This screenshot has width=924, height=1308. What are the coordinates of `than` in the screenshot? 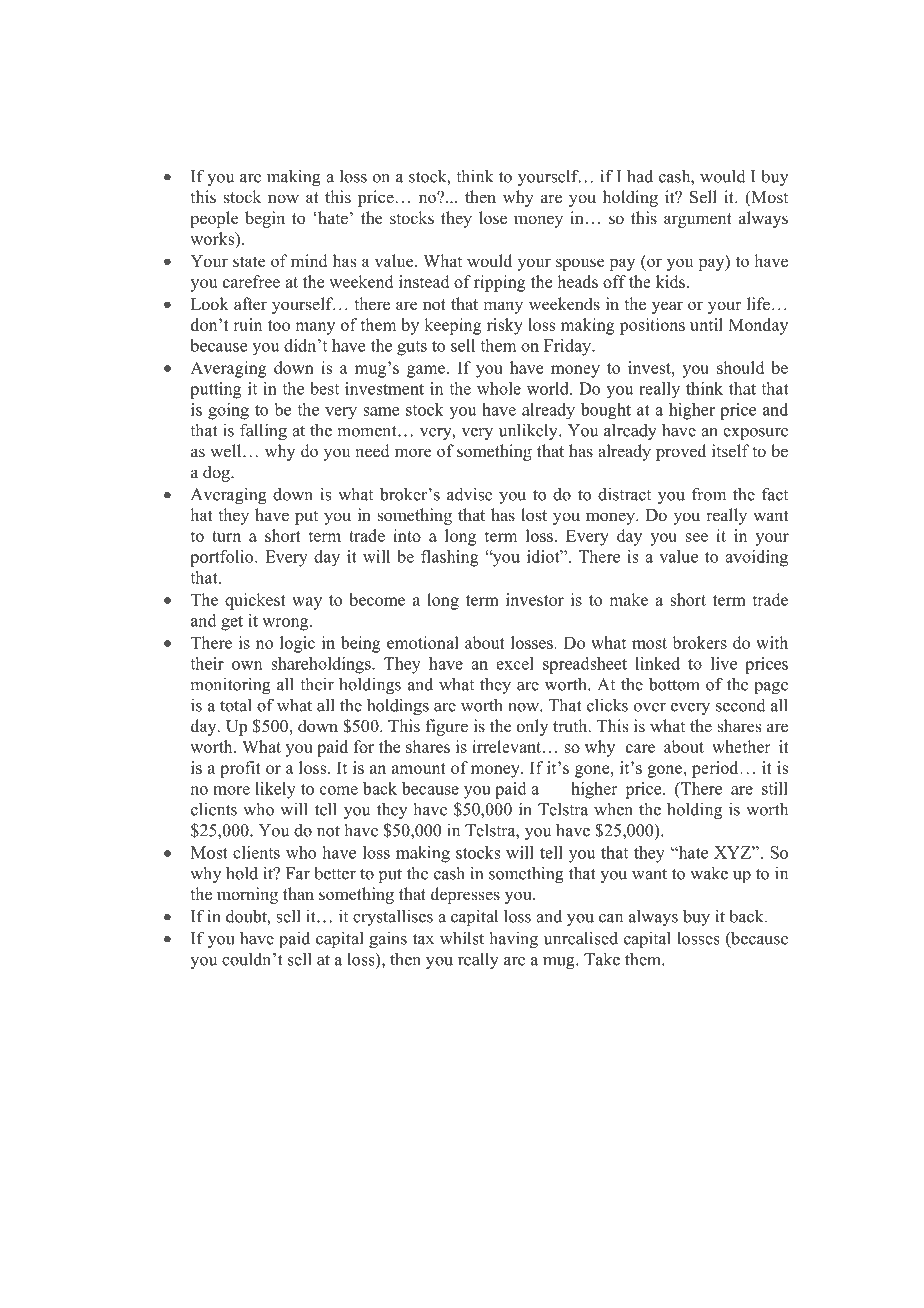 It's located at (298, 893).
